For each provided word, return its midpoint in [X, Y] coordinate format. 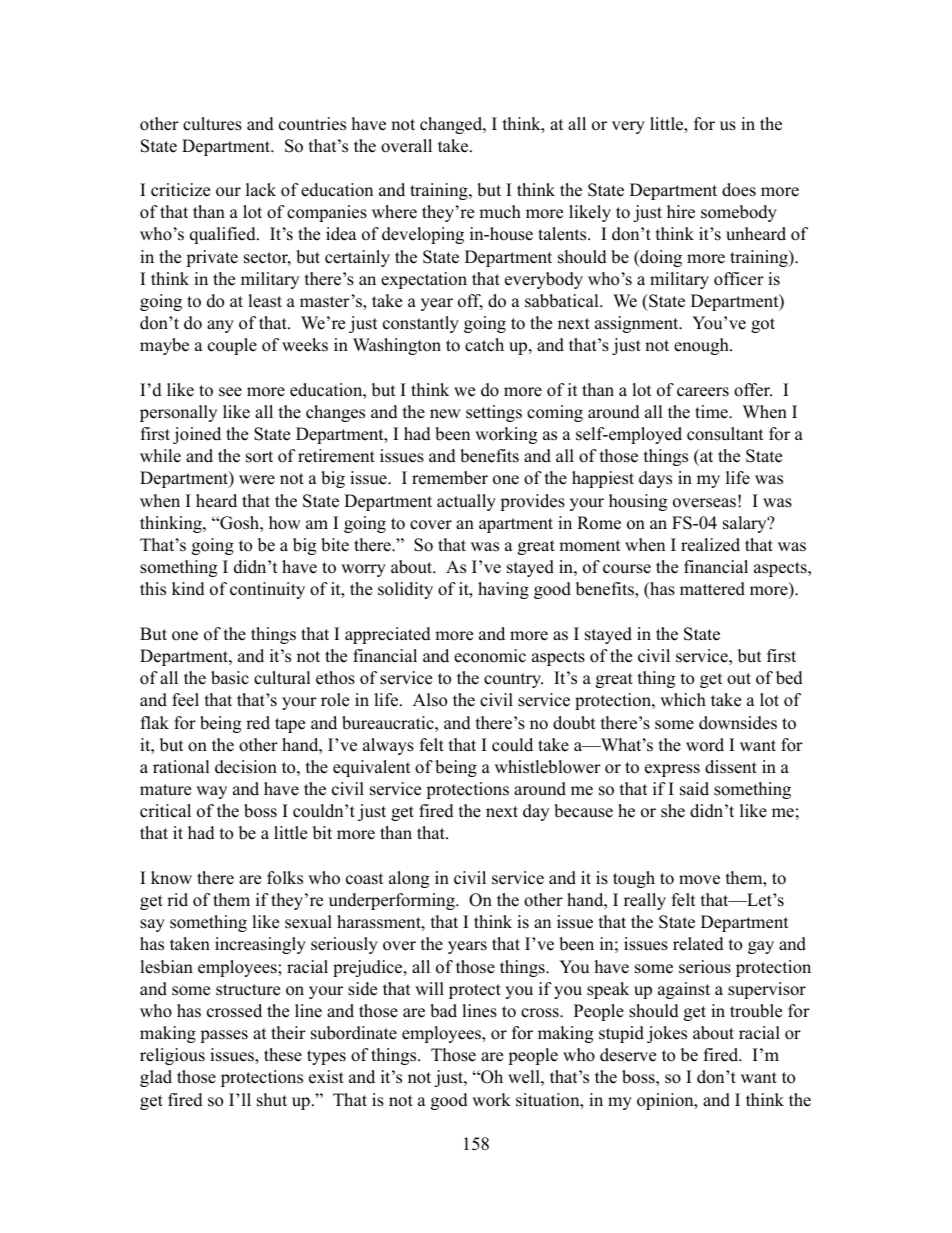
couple [232, 346]
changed [452, 125]
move [699, 880]
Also [430, 700]
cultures [212, 124]
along [409, 879]
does [739, 190]
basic [230, 678]
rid [177, 900]
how [285, 523]
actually [466, 502]
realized [710, 545]
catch [484, 345]
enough [702, 346]
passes [224, 1036]
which [683, 700]
